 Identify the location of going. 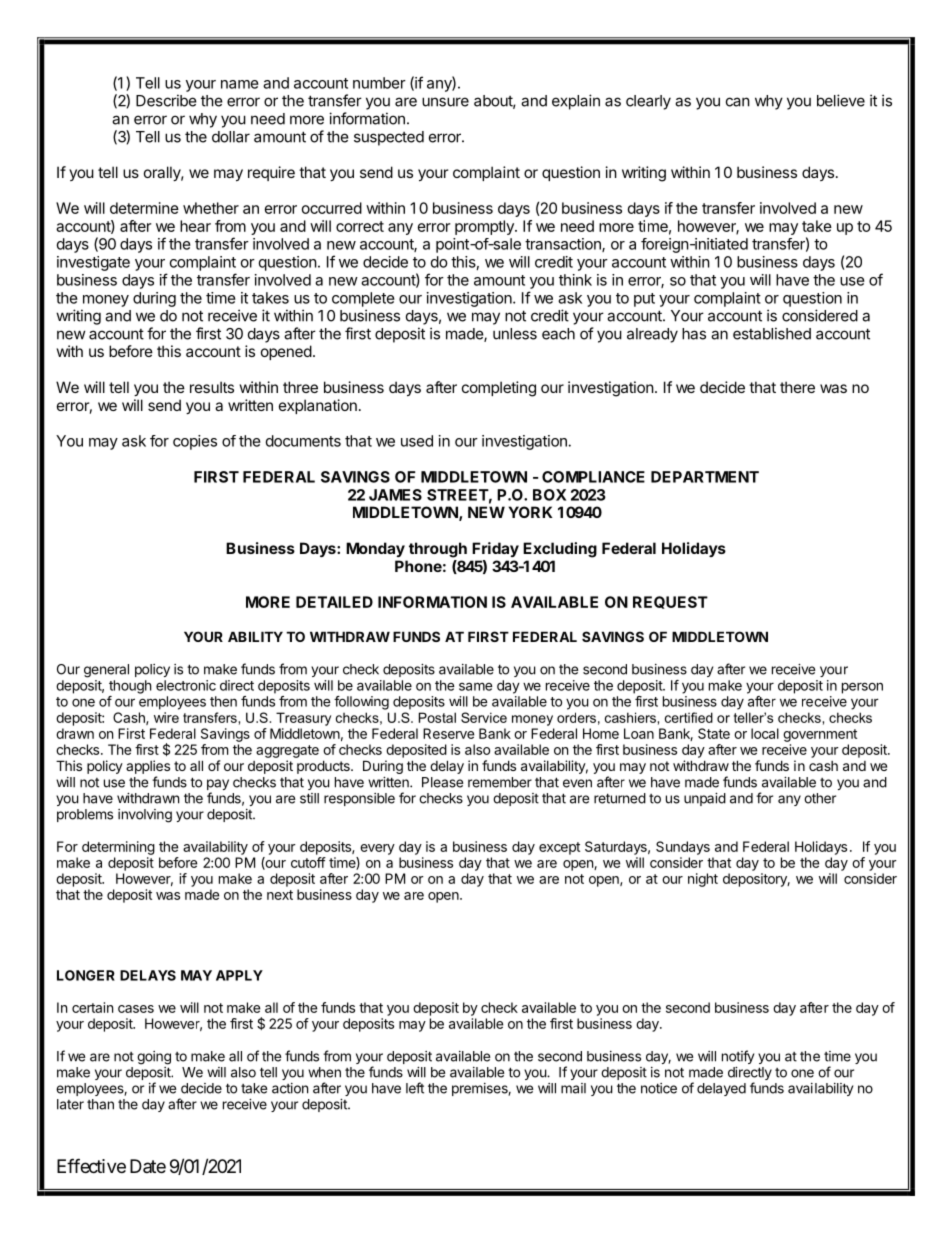
(154, 1058).
